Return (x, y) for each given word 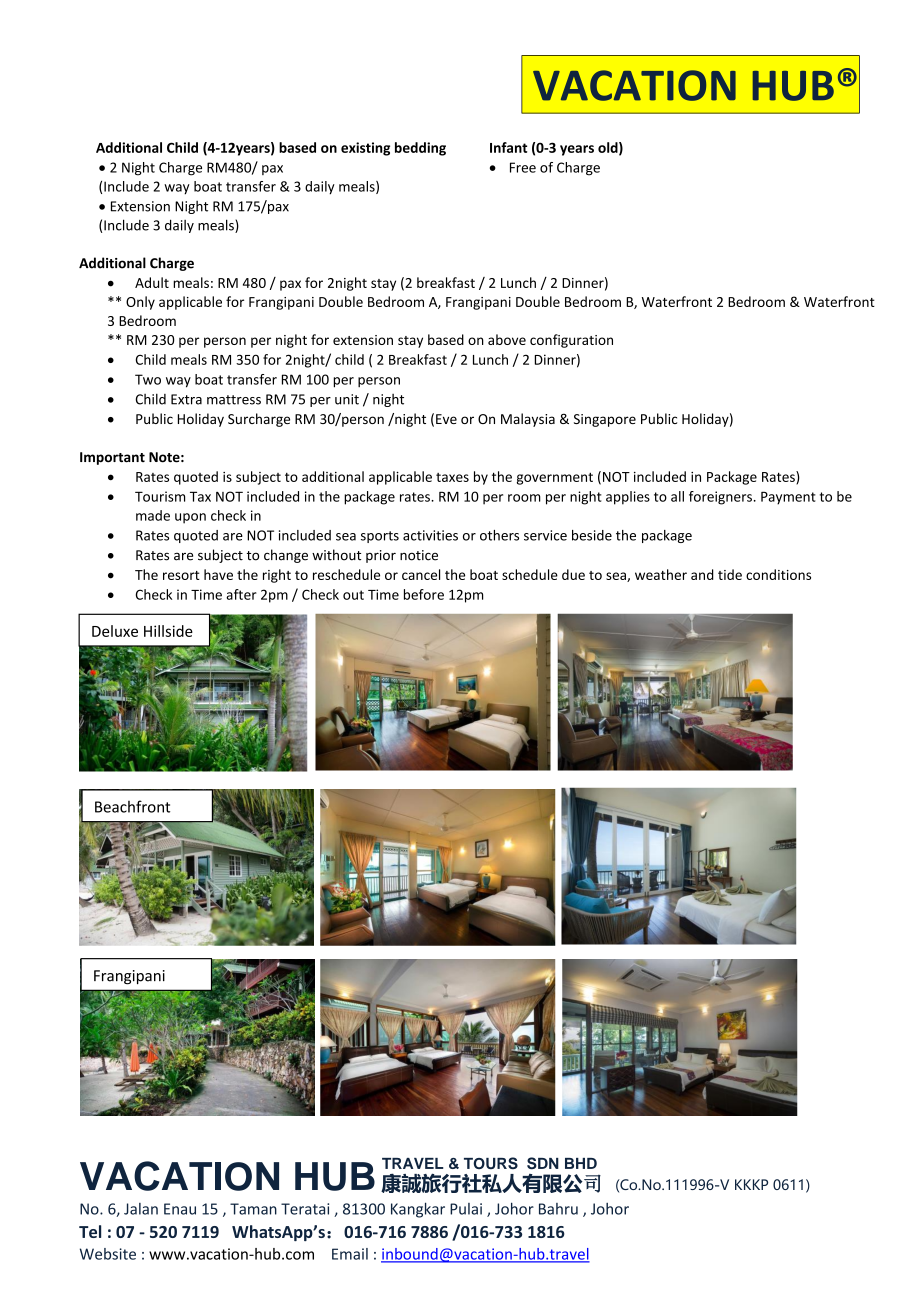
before (424, 594)
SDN (543, 1163)
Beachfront (132, 806)
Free (523, 167)
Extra (186, 399)
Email (350, 1254)
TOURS (491, 1163)
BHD (581, 1163)
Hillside (168, 631)
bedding (420, 149)
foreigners (720, 498)
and (702, 574)
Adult (152, 282)
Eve (446, 419)
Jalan (141, 1209)
